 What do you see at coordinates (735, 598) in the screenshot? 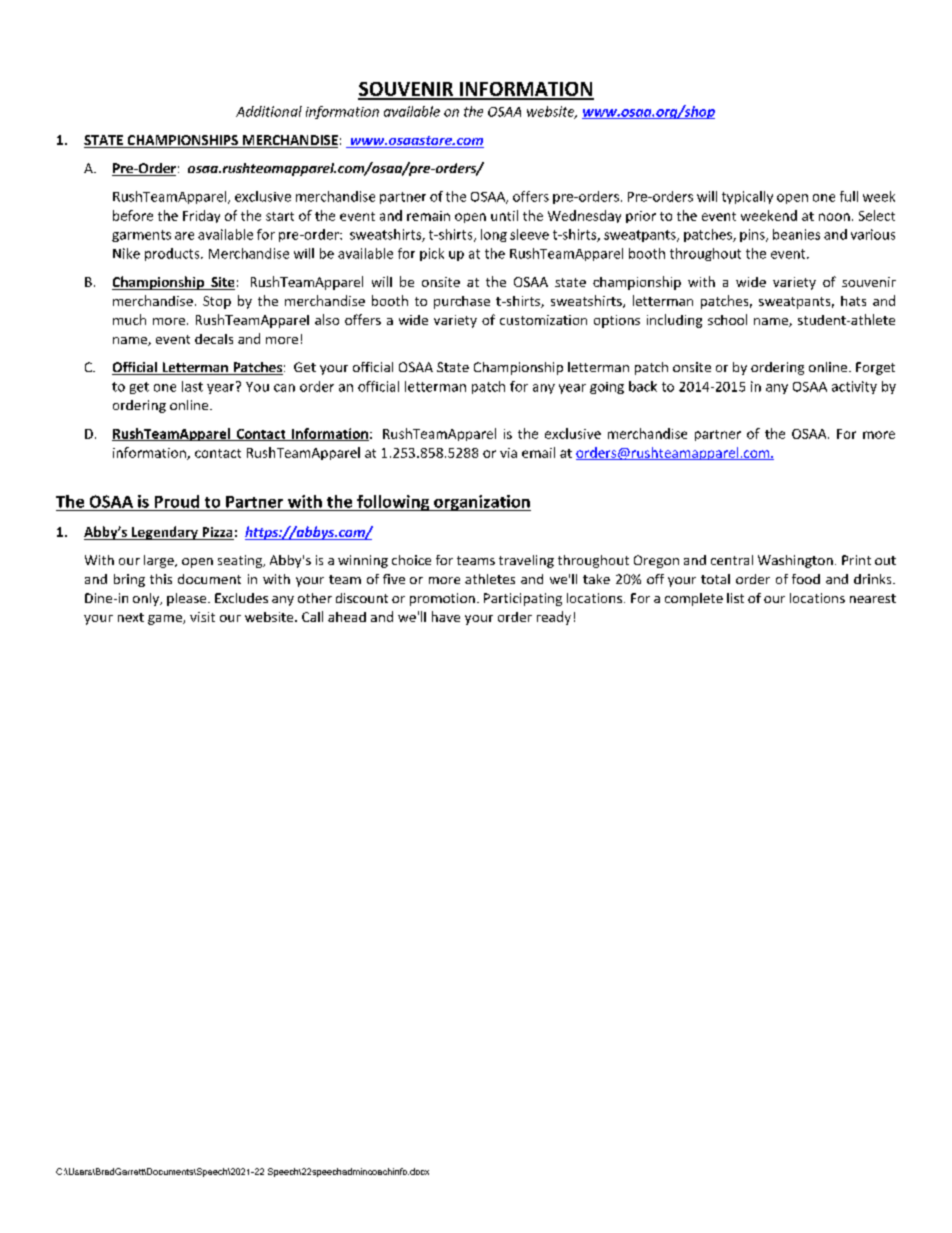
I see `list` at bounding box center [735, 598].
